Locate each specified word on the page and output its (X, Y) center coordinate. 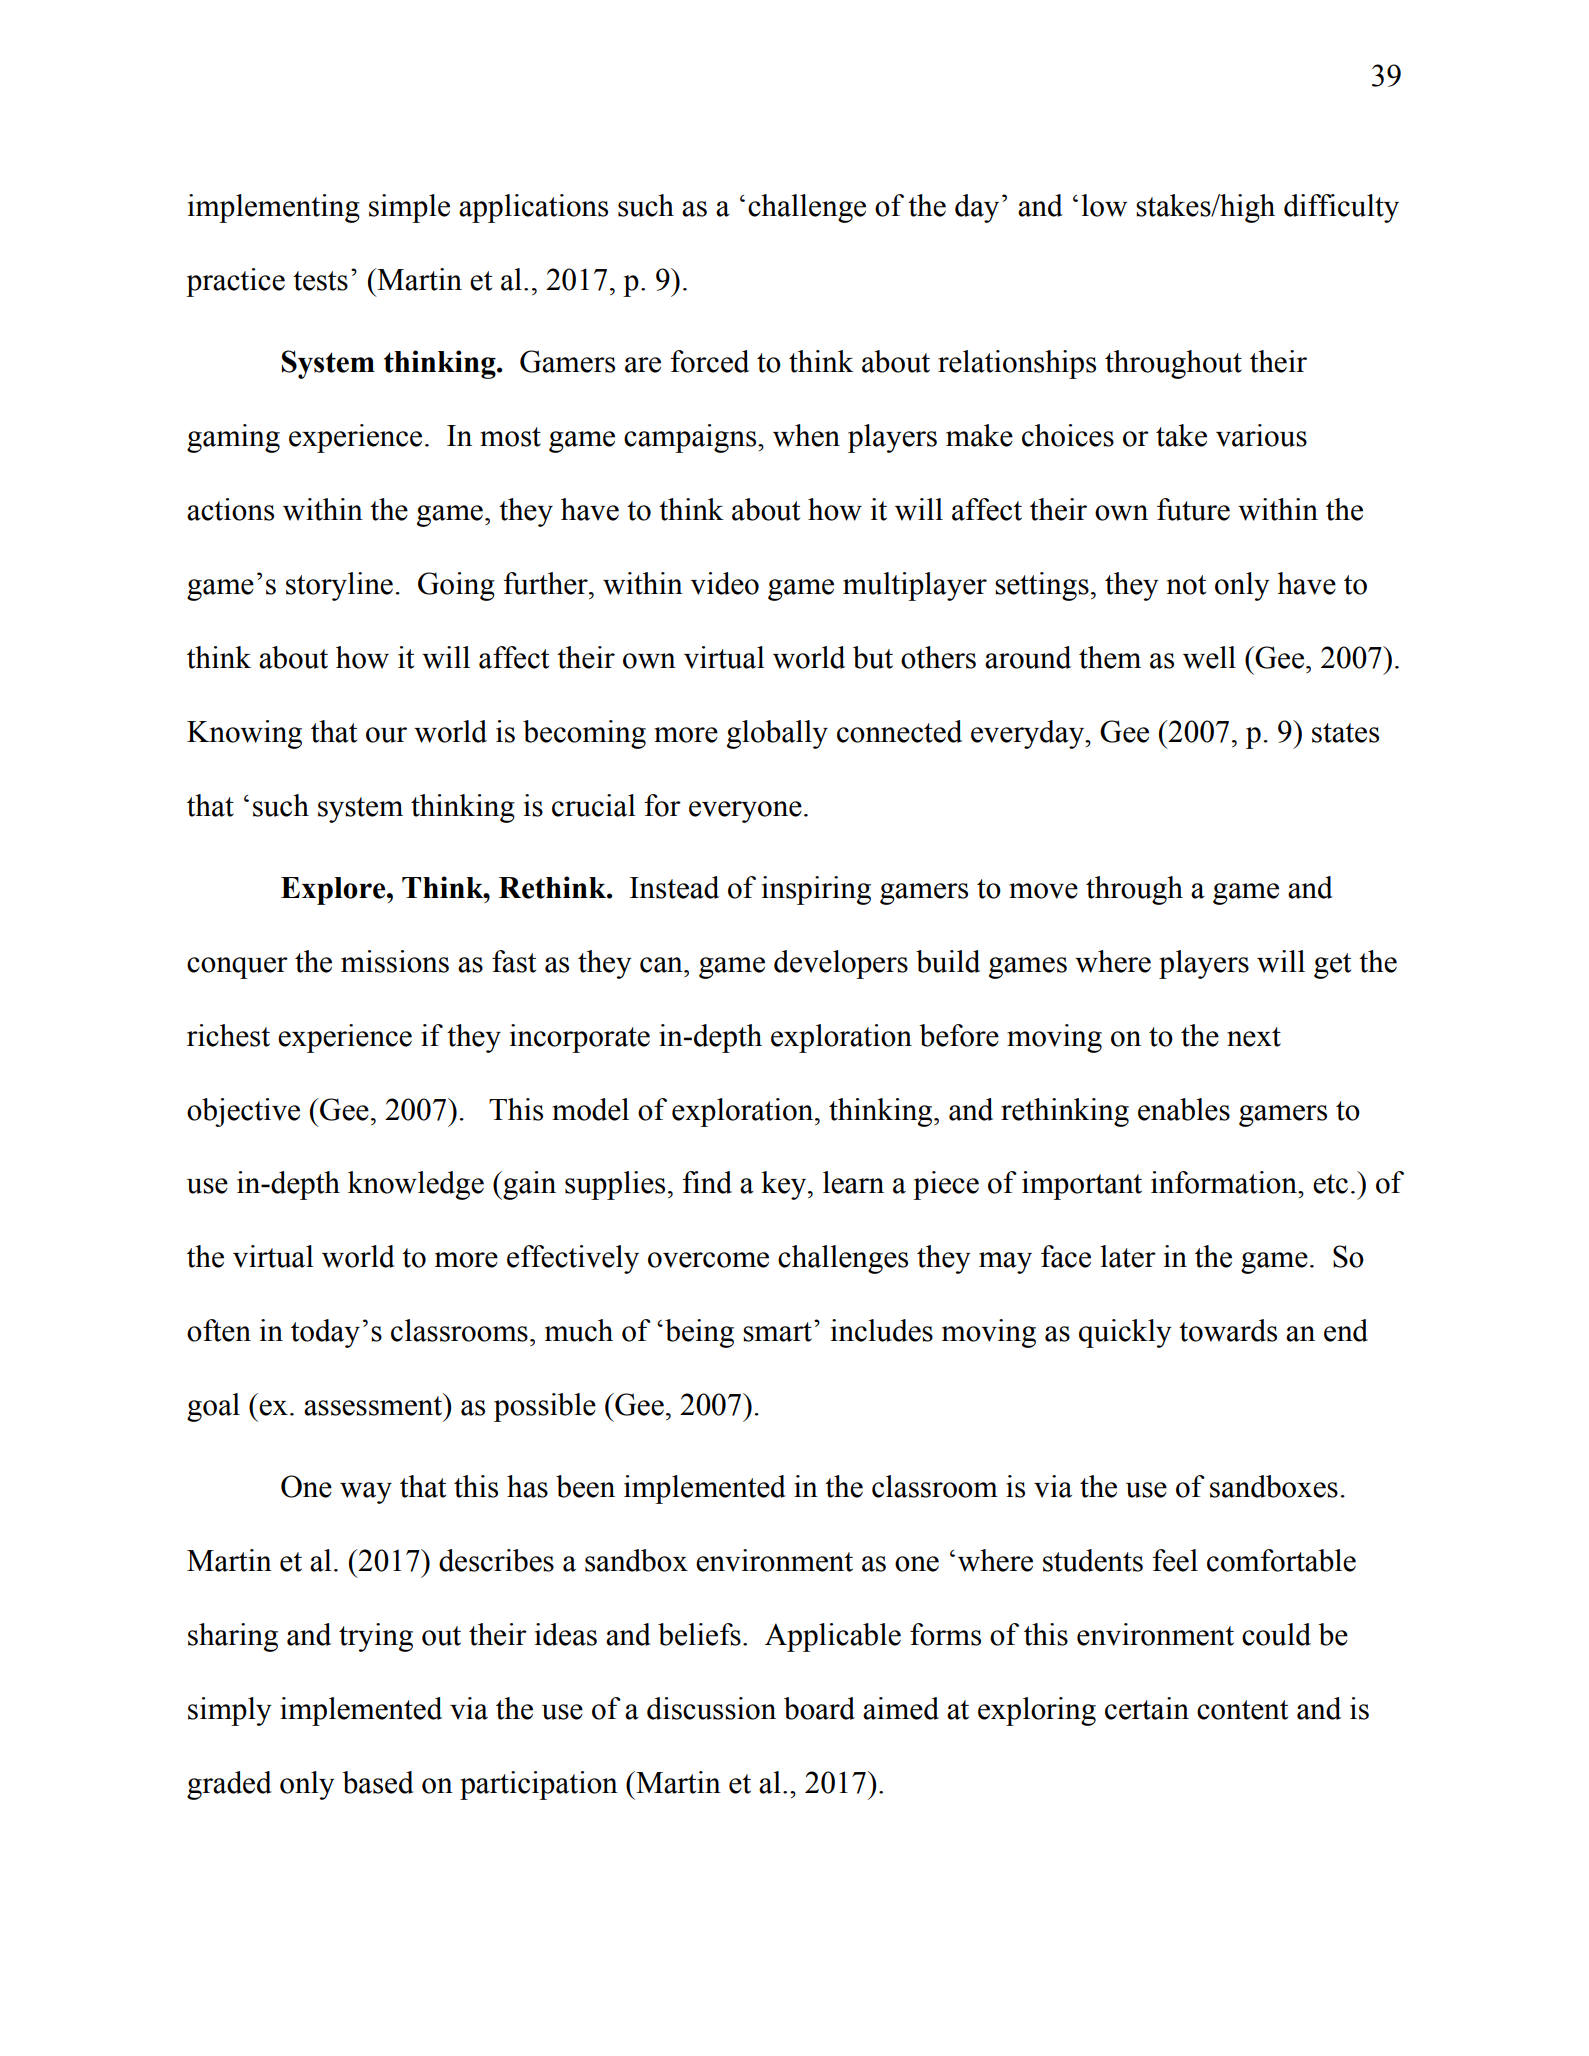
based (378, 1782)
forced (709, 361)
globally (777, 734)
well (1209, 657)
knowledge (416, 1185)
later (1128, 1256)
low (1104, 205)
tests (320, 281)
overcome (708, 1260)
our (386, 735)
